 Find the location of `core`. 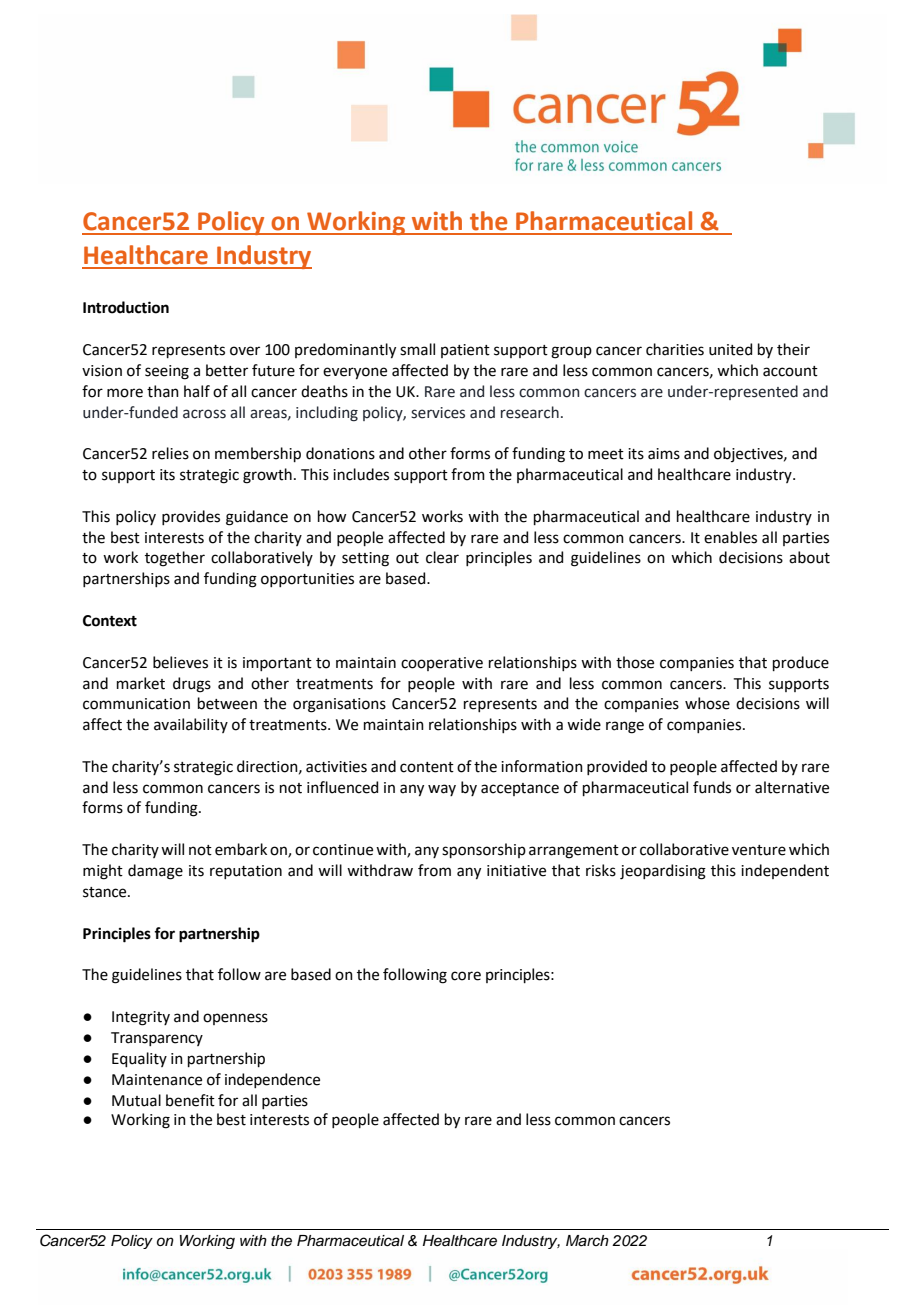

core is located at coordinates (466, 976).
